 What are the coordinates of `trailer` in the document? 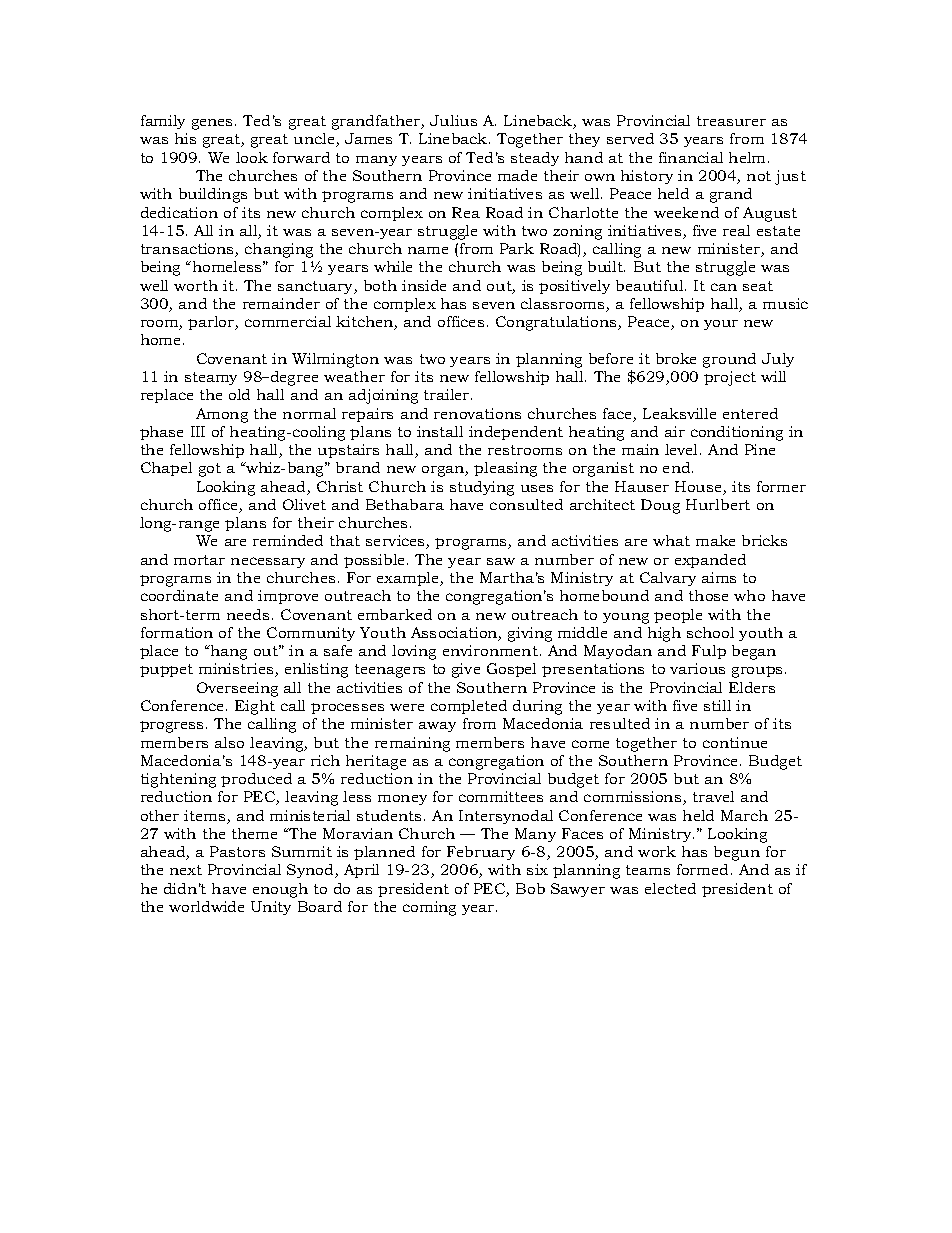 It's located at (448, 394).
